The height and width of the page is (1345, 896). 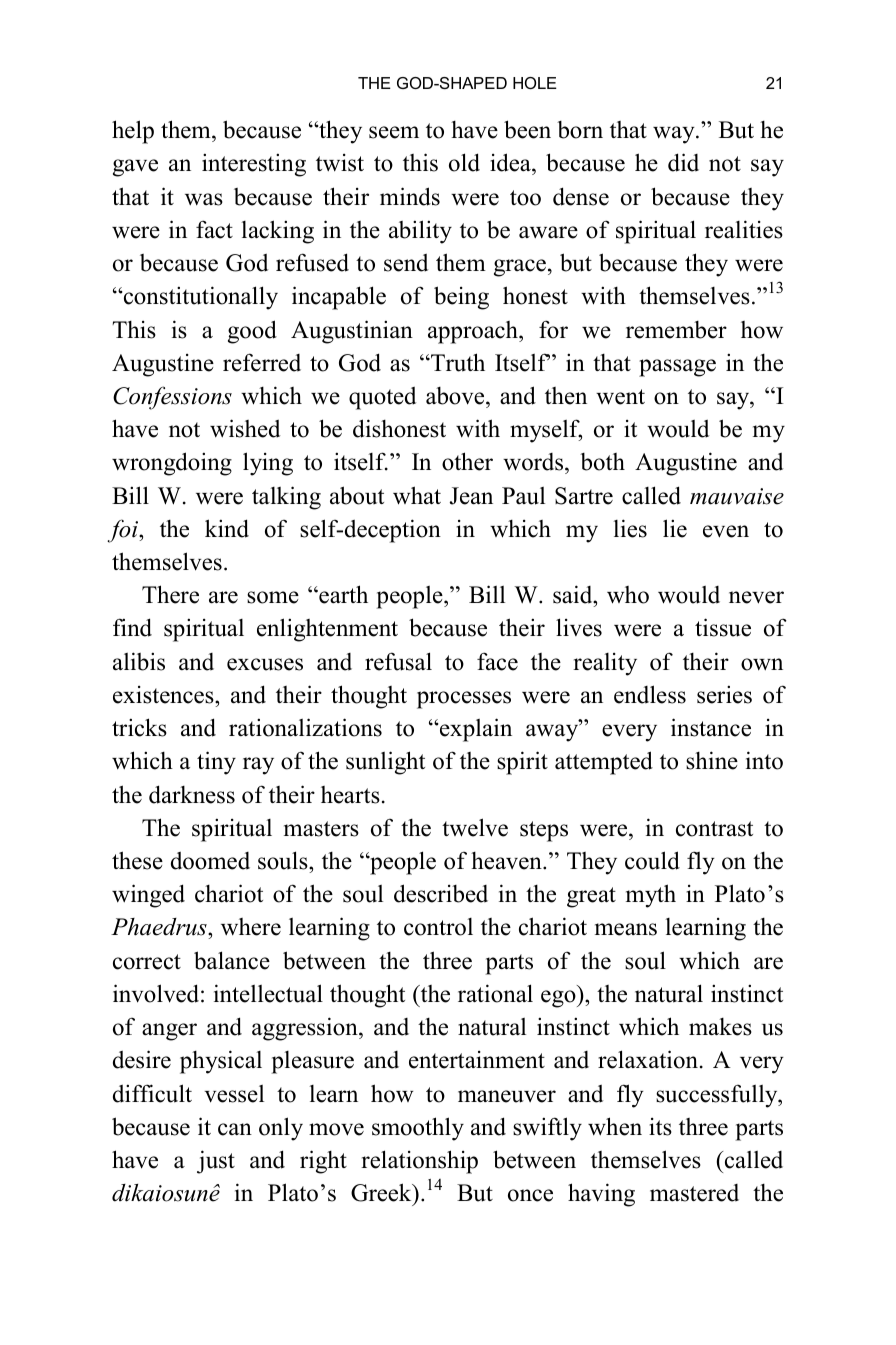 I want to click on old, so click(x=464, y=162).
